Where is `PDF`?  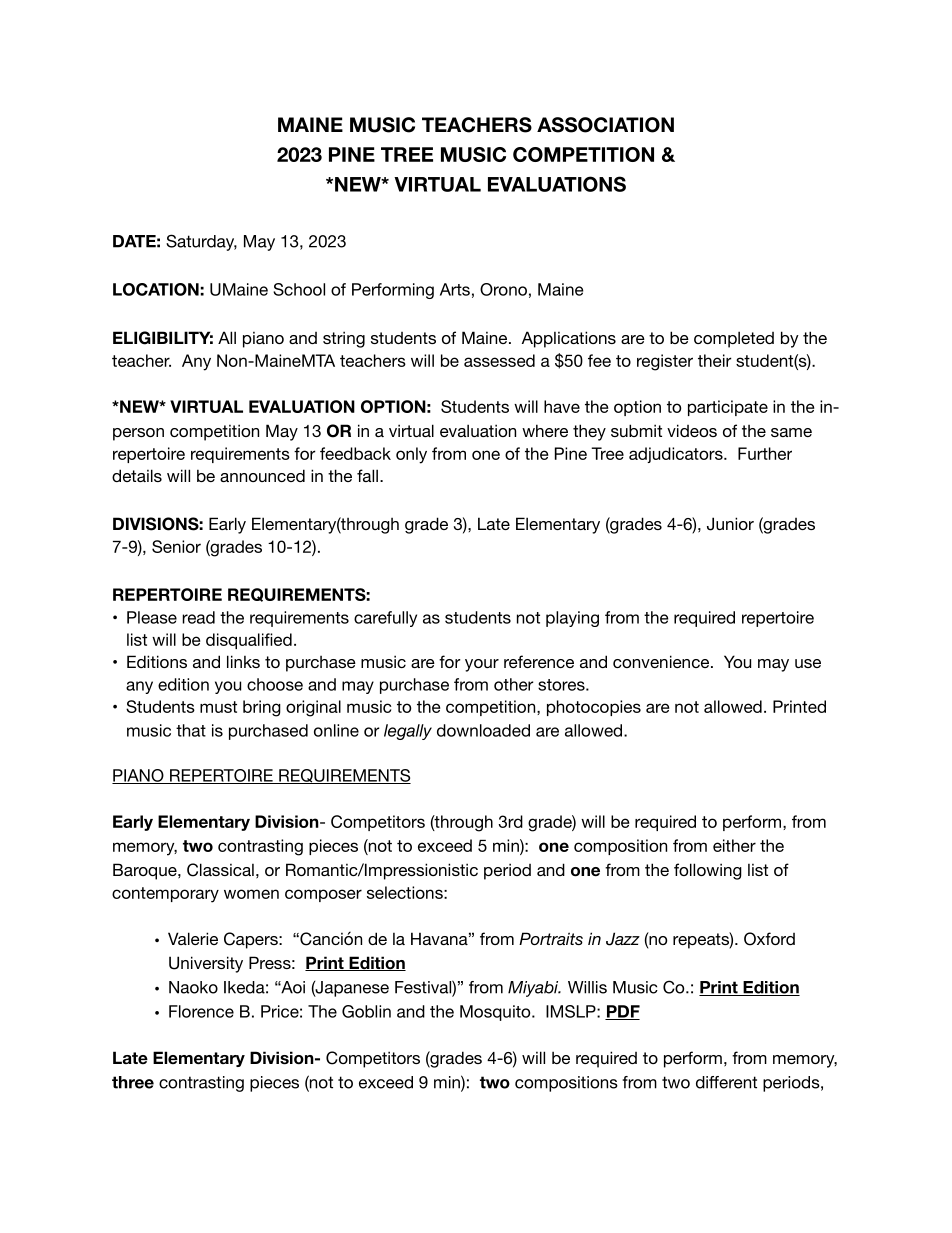 PDF is located at coordinates (622, 1012).
